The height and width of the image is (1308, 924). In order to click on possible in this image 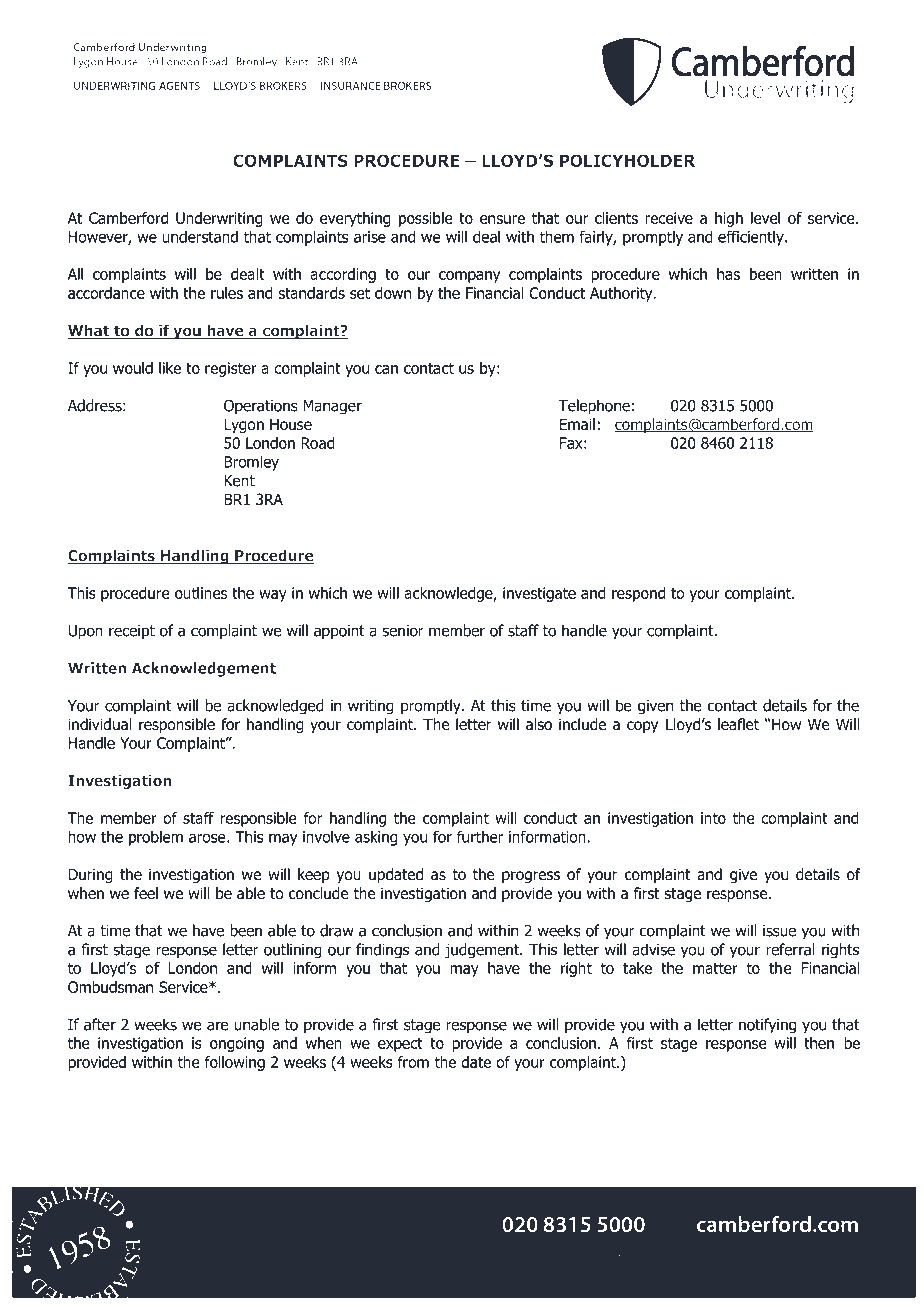, I will do `click(426, 219)`.
